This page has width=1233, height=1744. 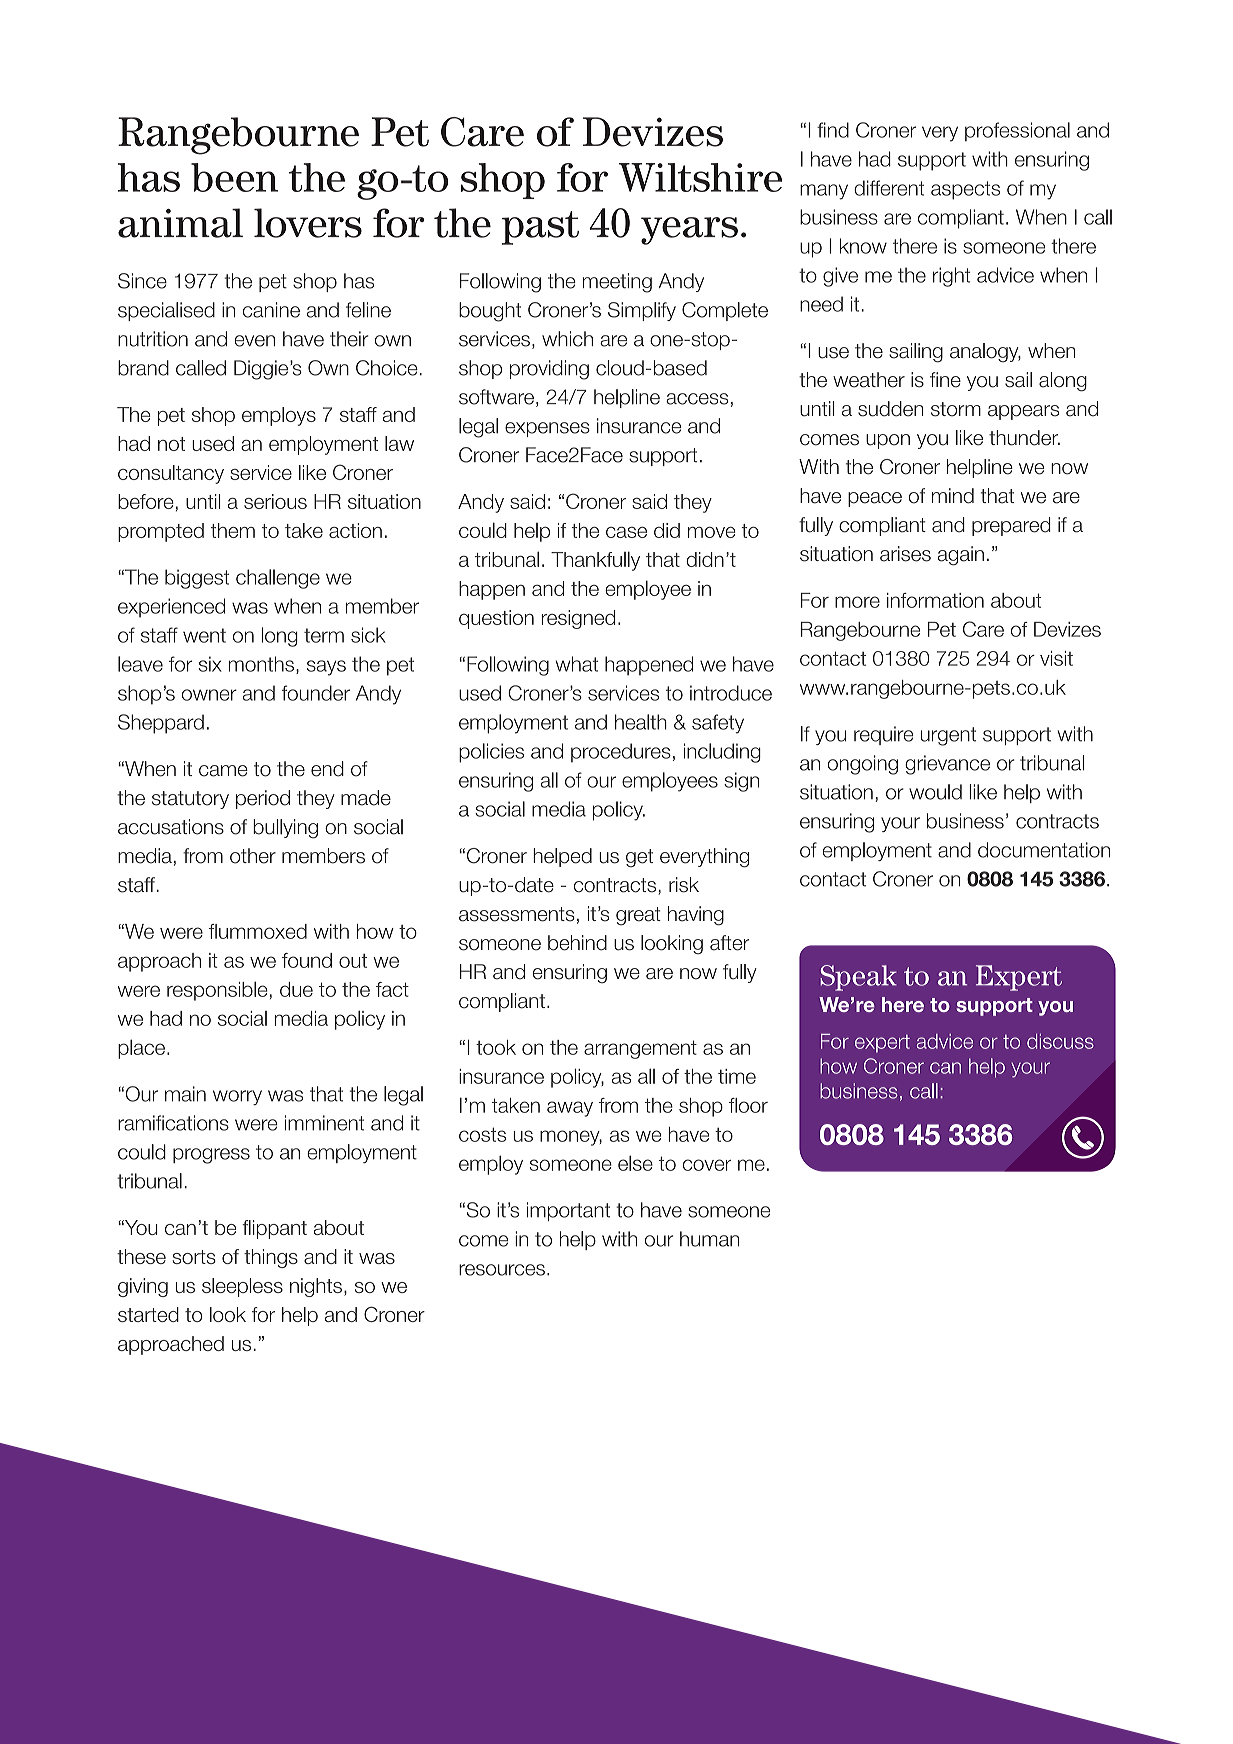 What do you see at coordinates (700, 177) in the page?
I see `Wiltshire` at bounding box center [700, 177].
